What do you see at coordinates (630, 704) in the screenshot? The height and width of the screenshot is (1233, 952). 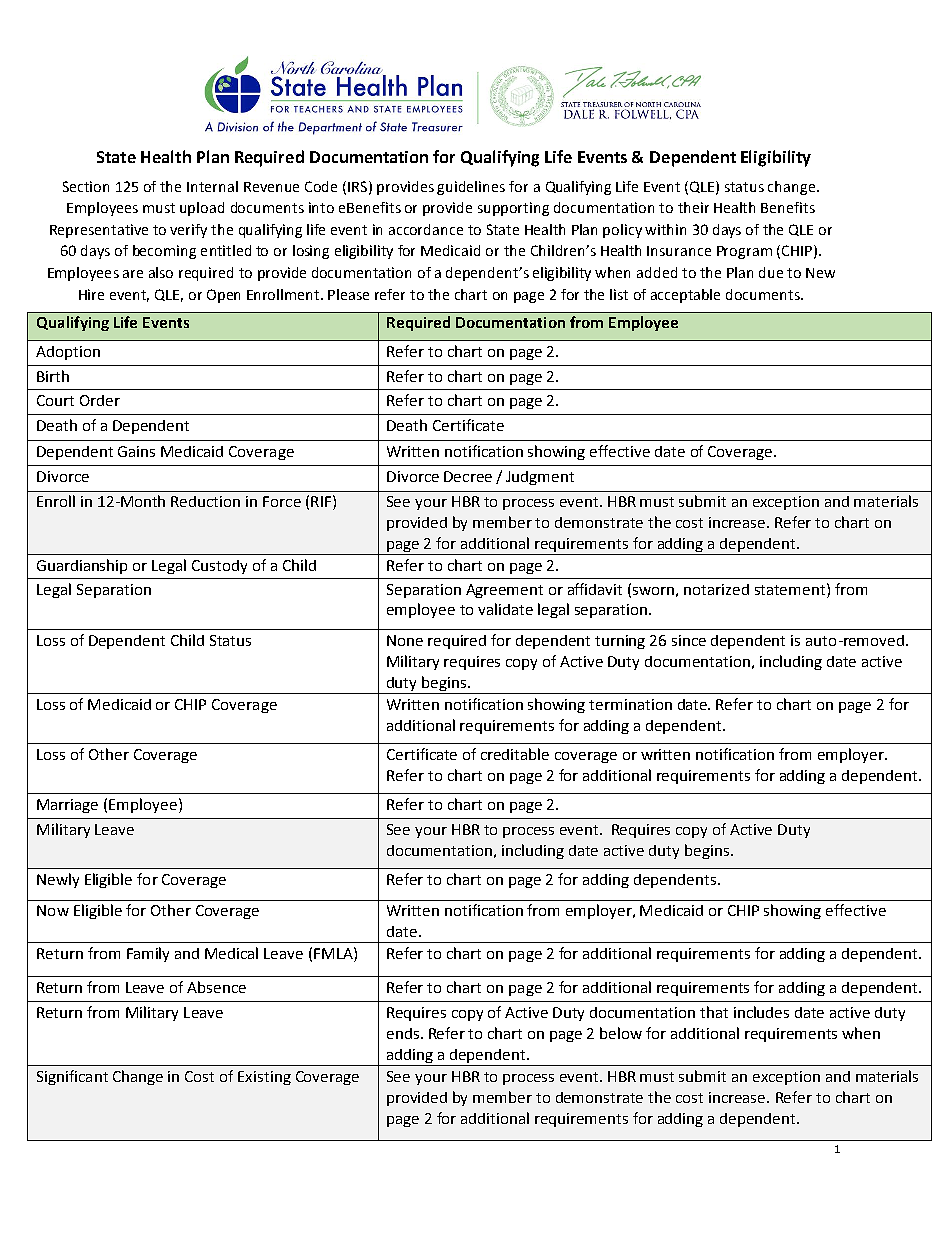 I see `termination` at bounding box center [630, 704].
